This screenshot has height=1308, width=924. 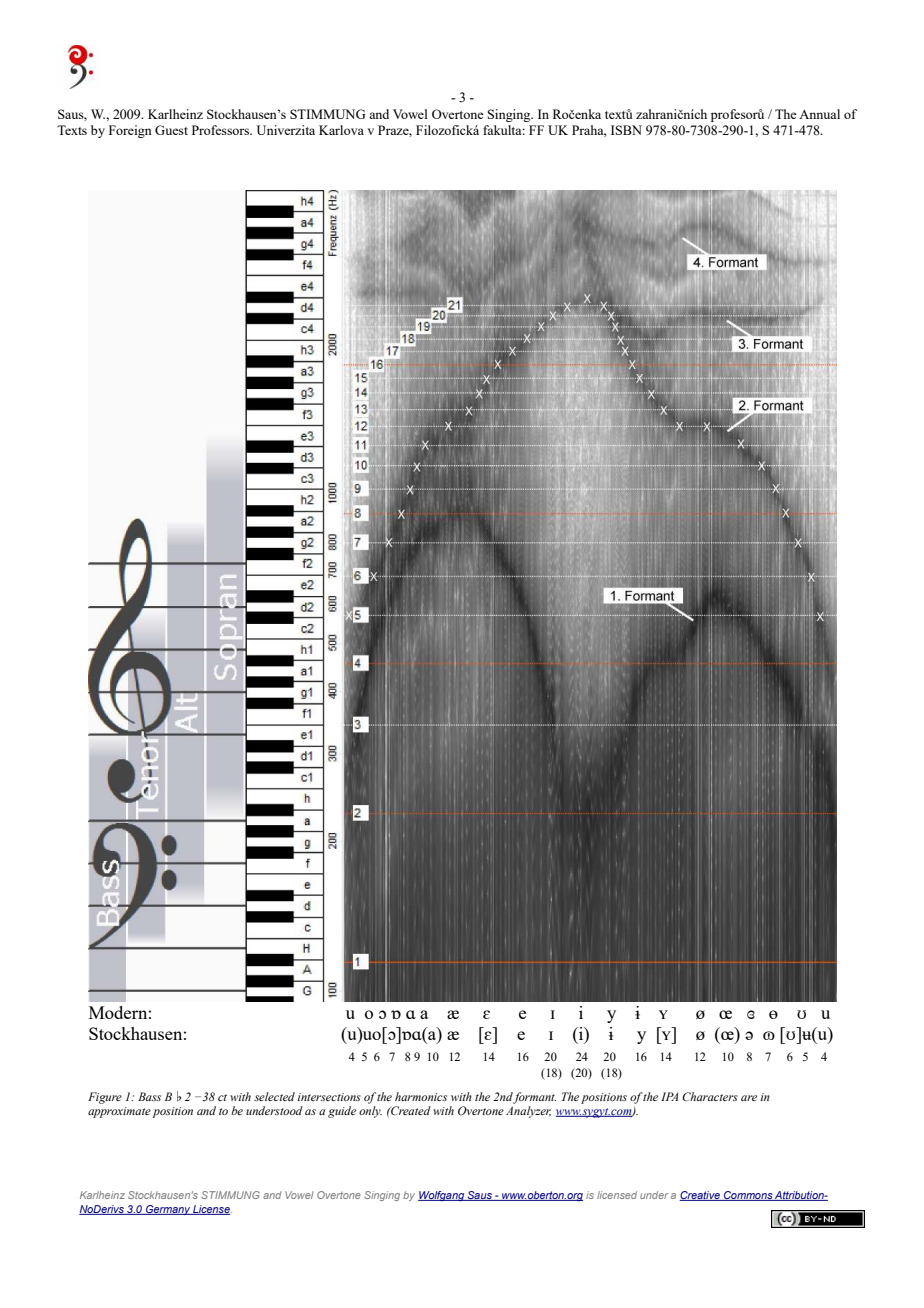 I want to click on Guest, so click(x=171, y=130).
